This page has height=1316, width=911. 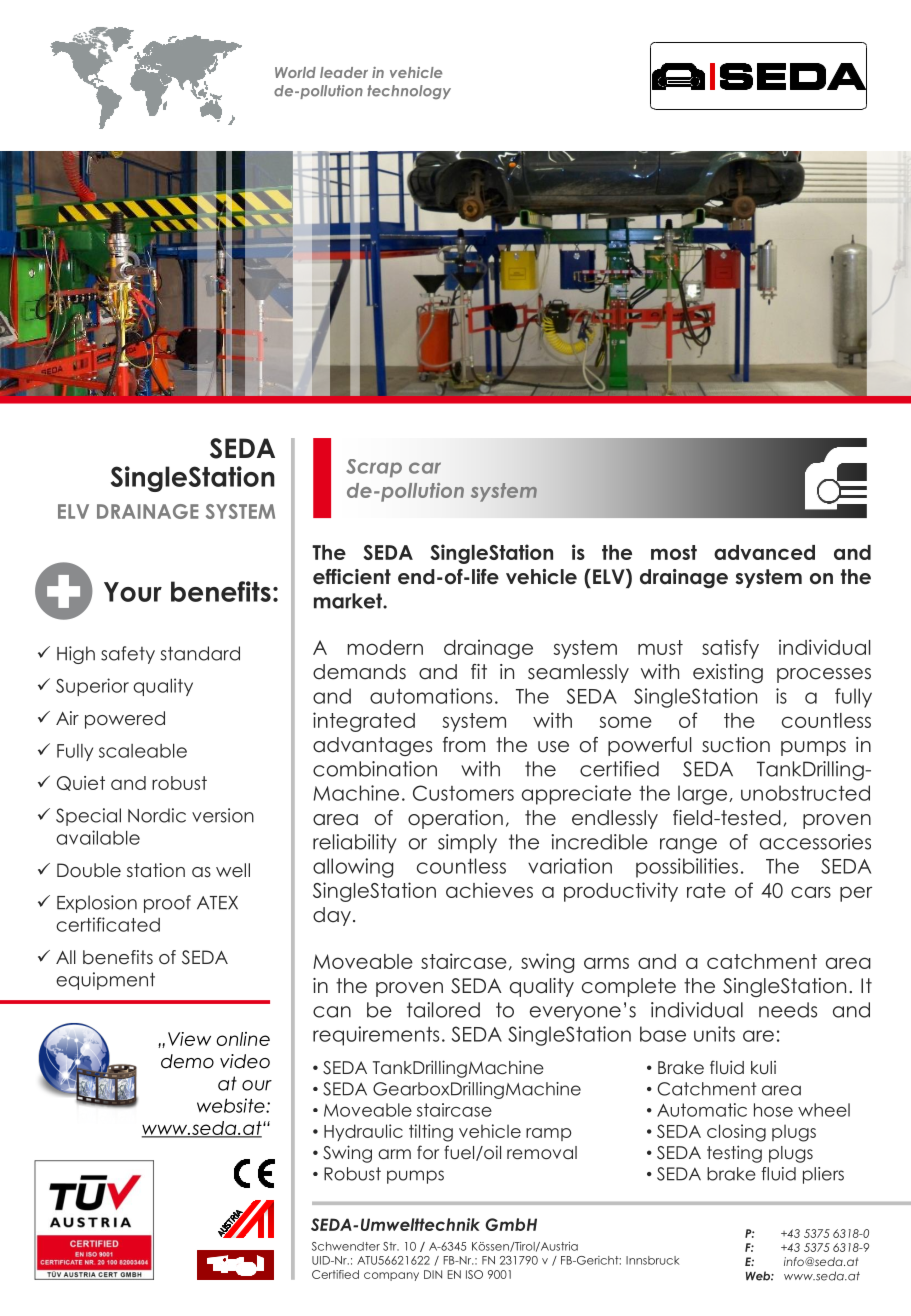 What do you see at coordinates (232, 1105) in the page?
I see `website` at bounding box center [232, 1105].
